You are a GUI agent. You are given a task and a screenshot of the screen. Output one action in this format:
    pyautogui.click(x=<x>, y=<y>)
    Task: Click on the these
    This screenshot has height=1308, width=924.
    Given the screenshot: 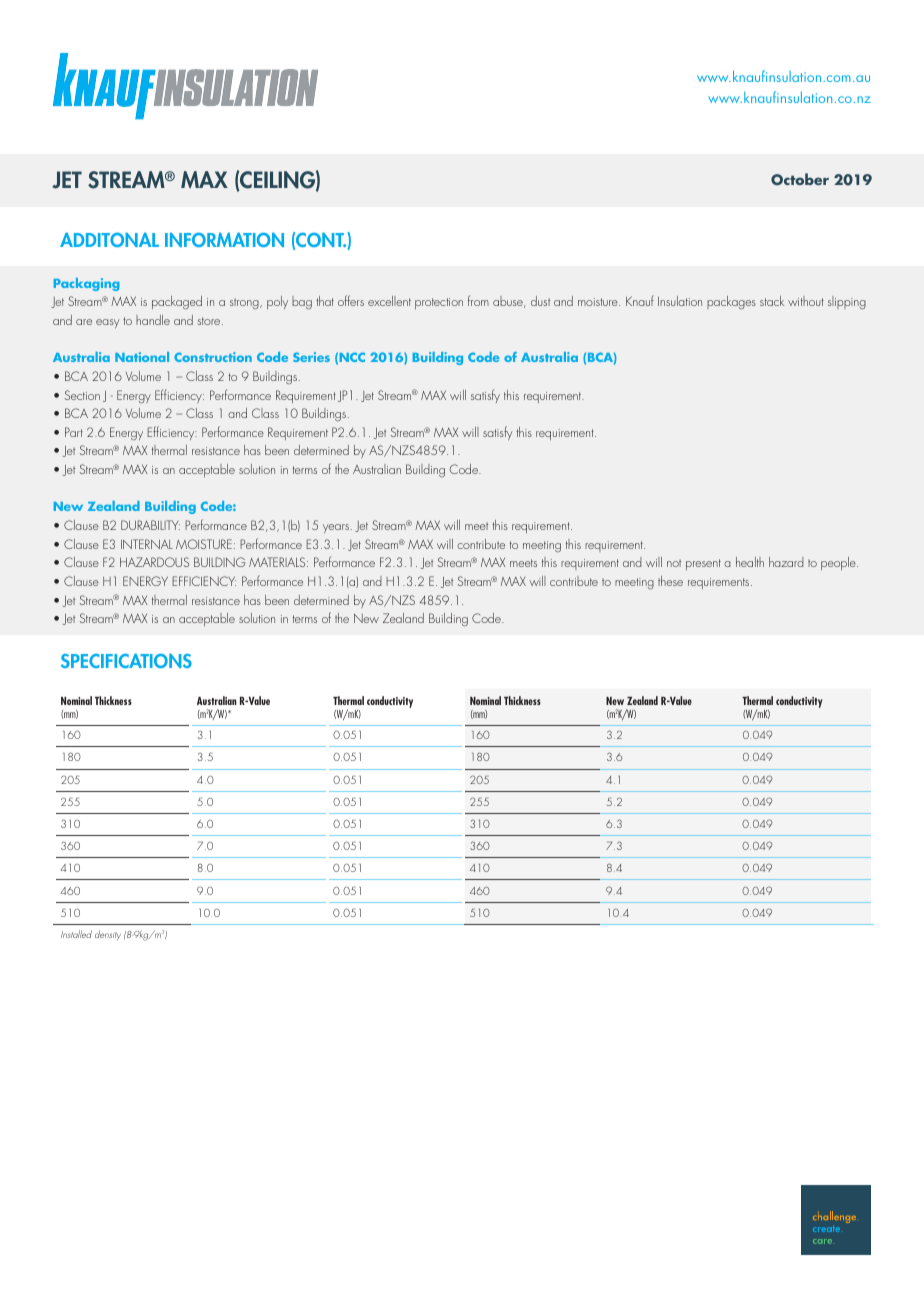 What is the action you would take?
    pyautogui.click(x=670, y=581)
